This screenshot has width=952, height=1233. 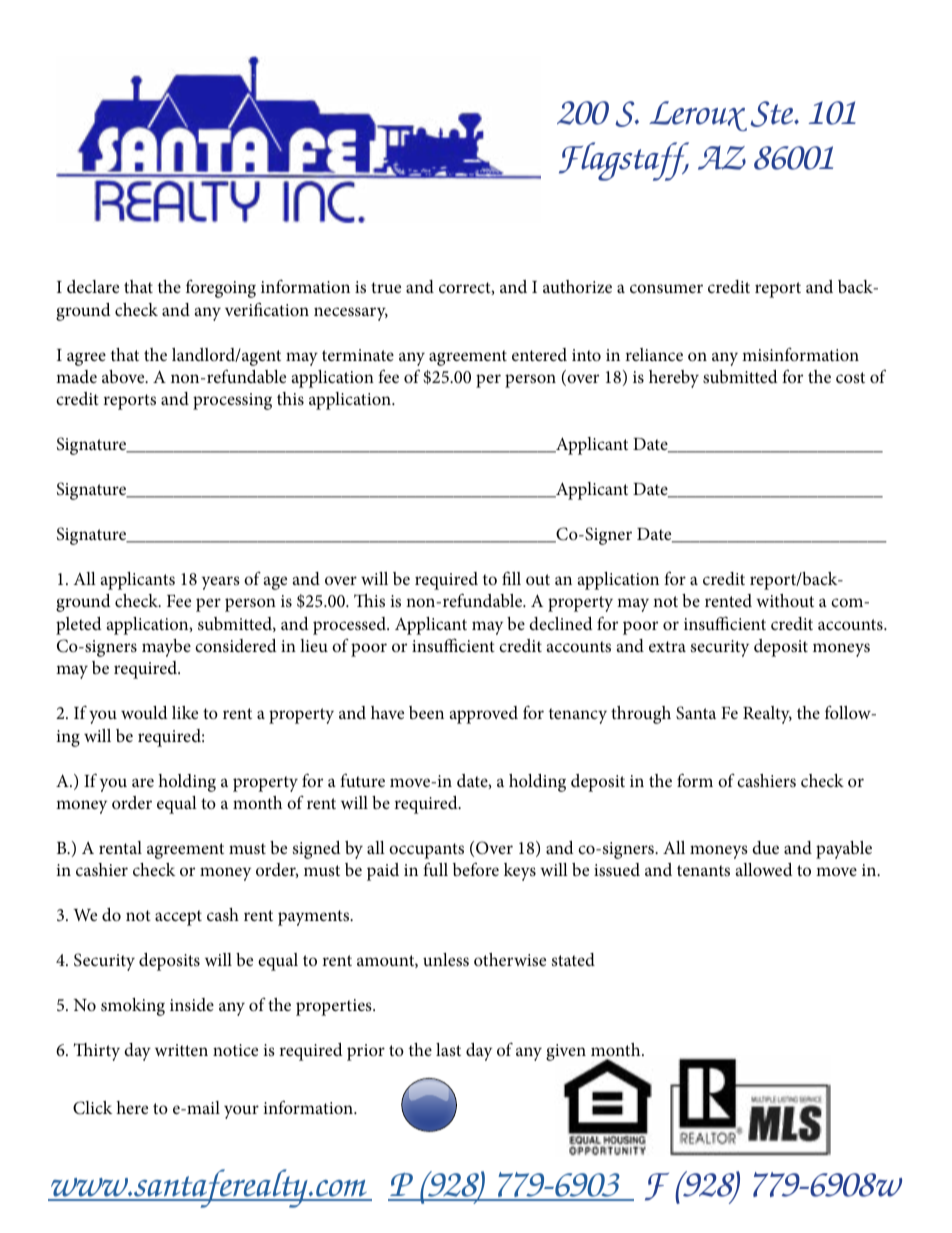 I want to click on Ste, so click(x=772, y=114).
